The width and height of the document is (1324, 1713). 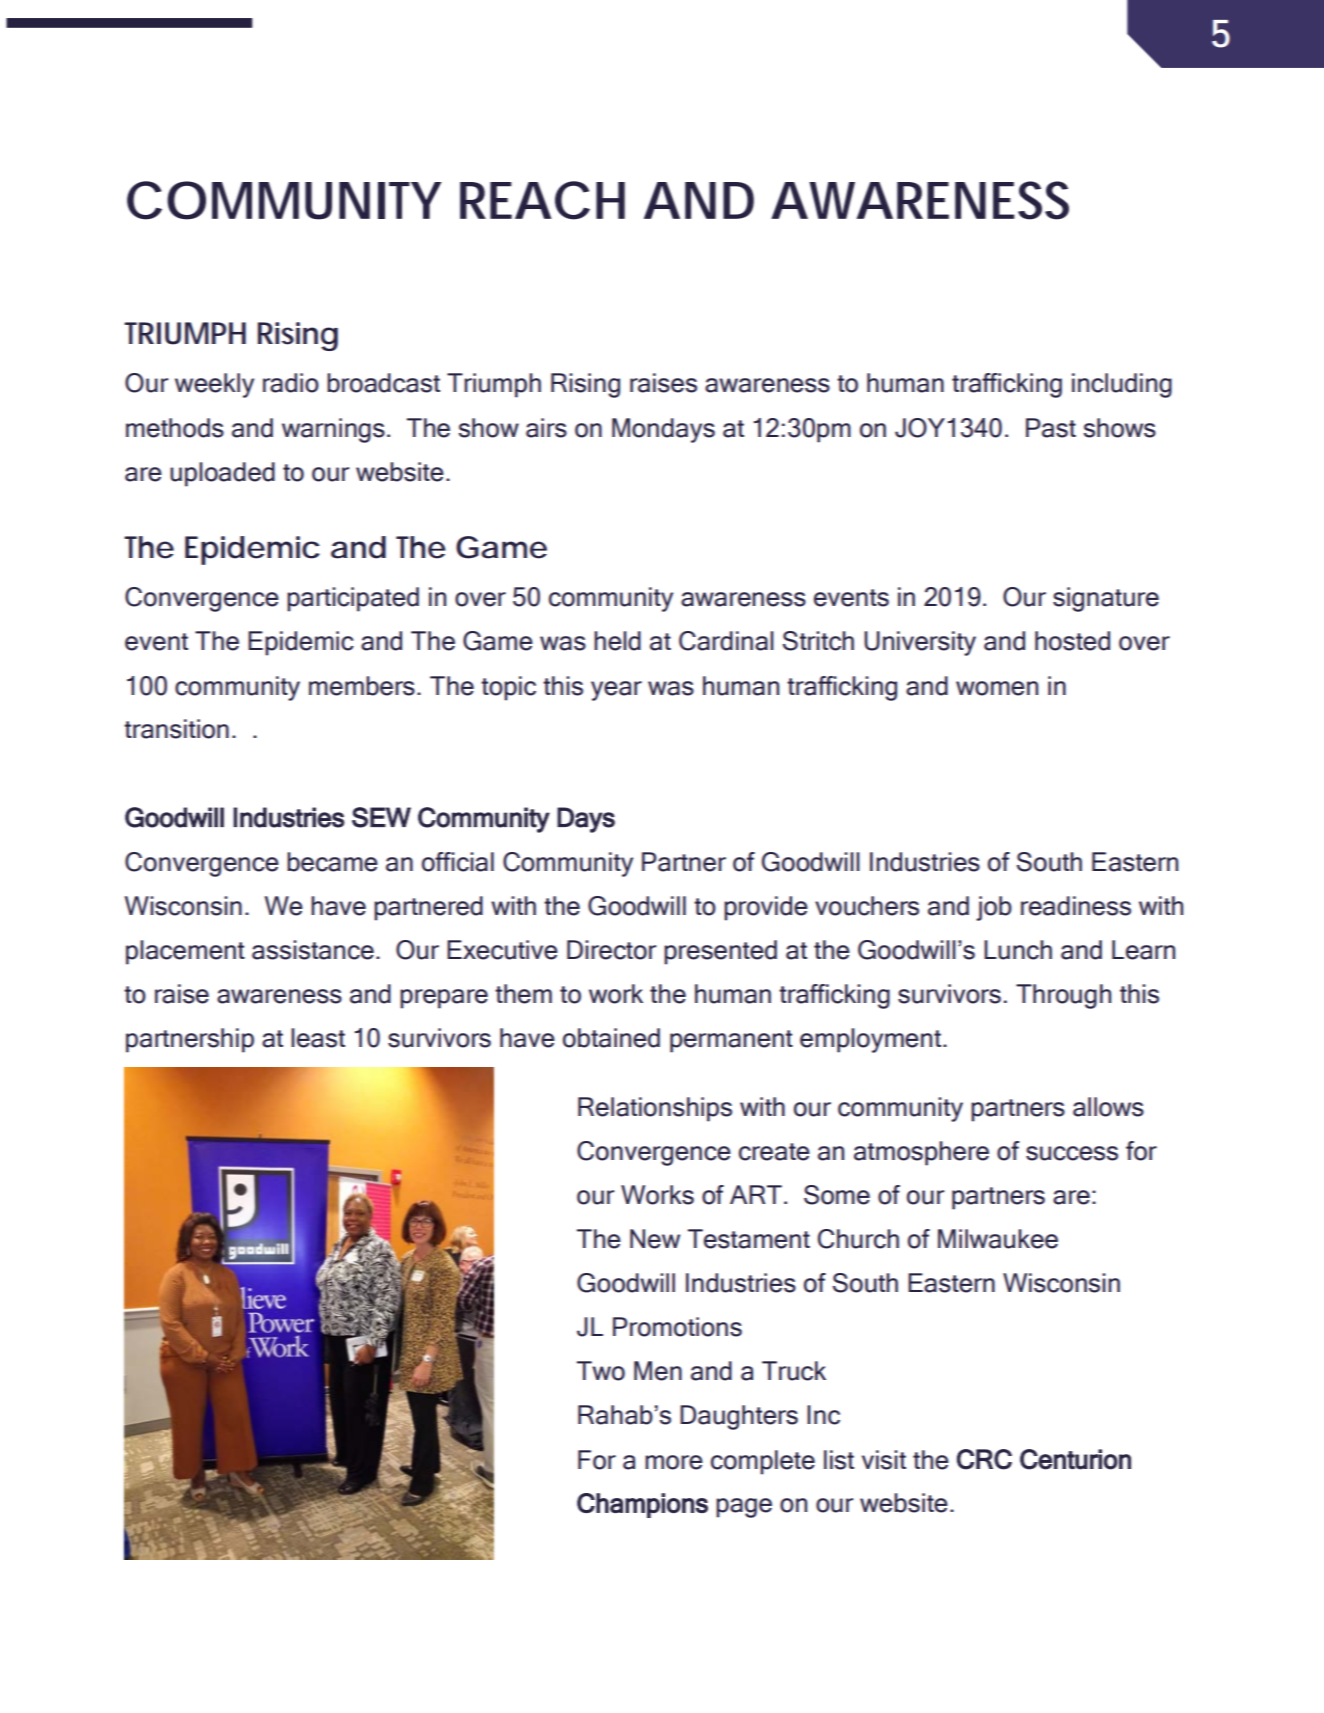 What do you see at coordinates (601, 1371) in the document?
I see `Two` at bounding box center [601, 1371].
